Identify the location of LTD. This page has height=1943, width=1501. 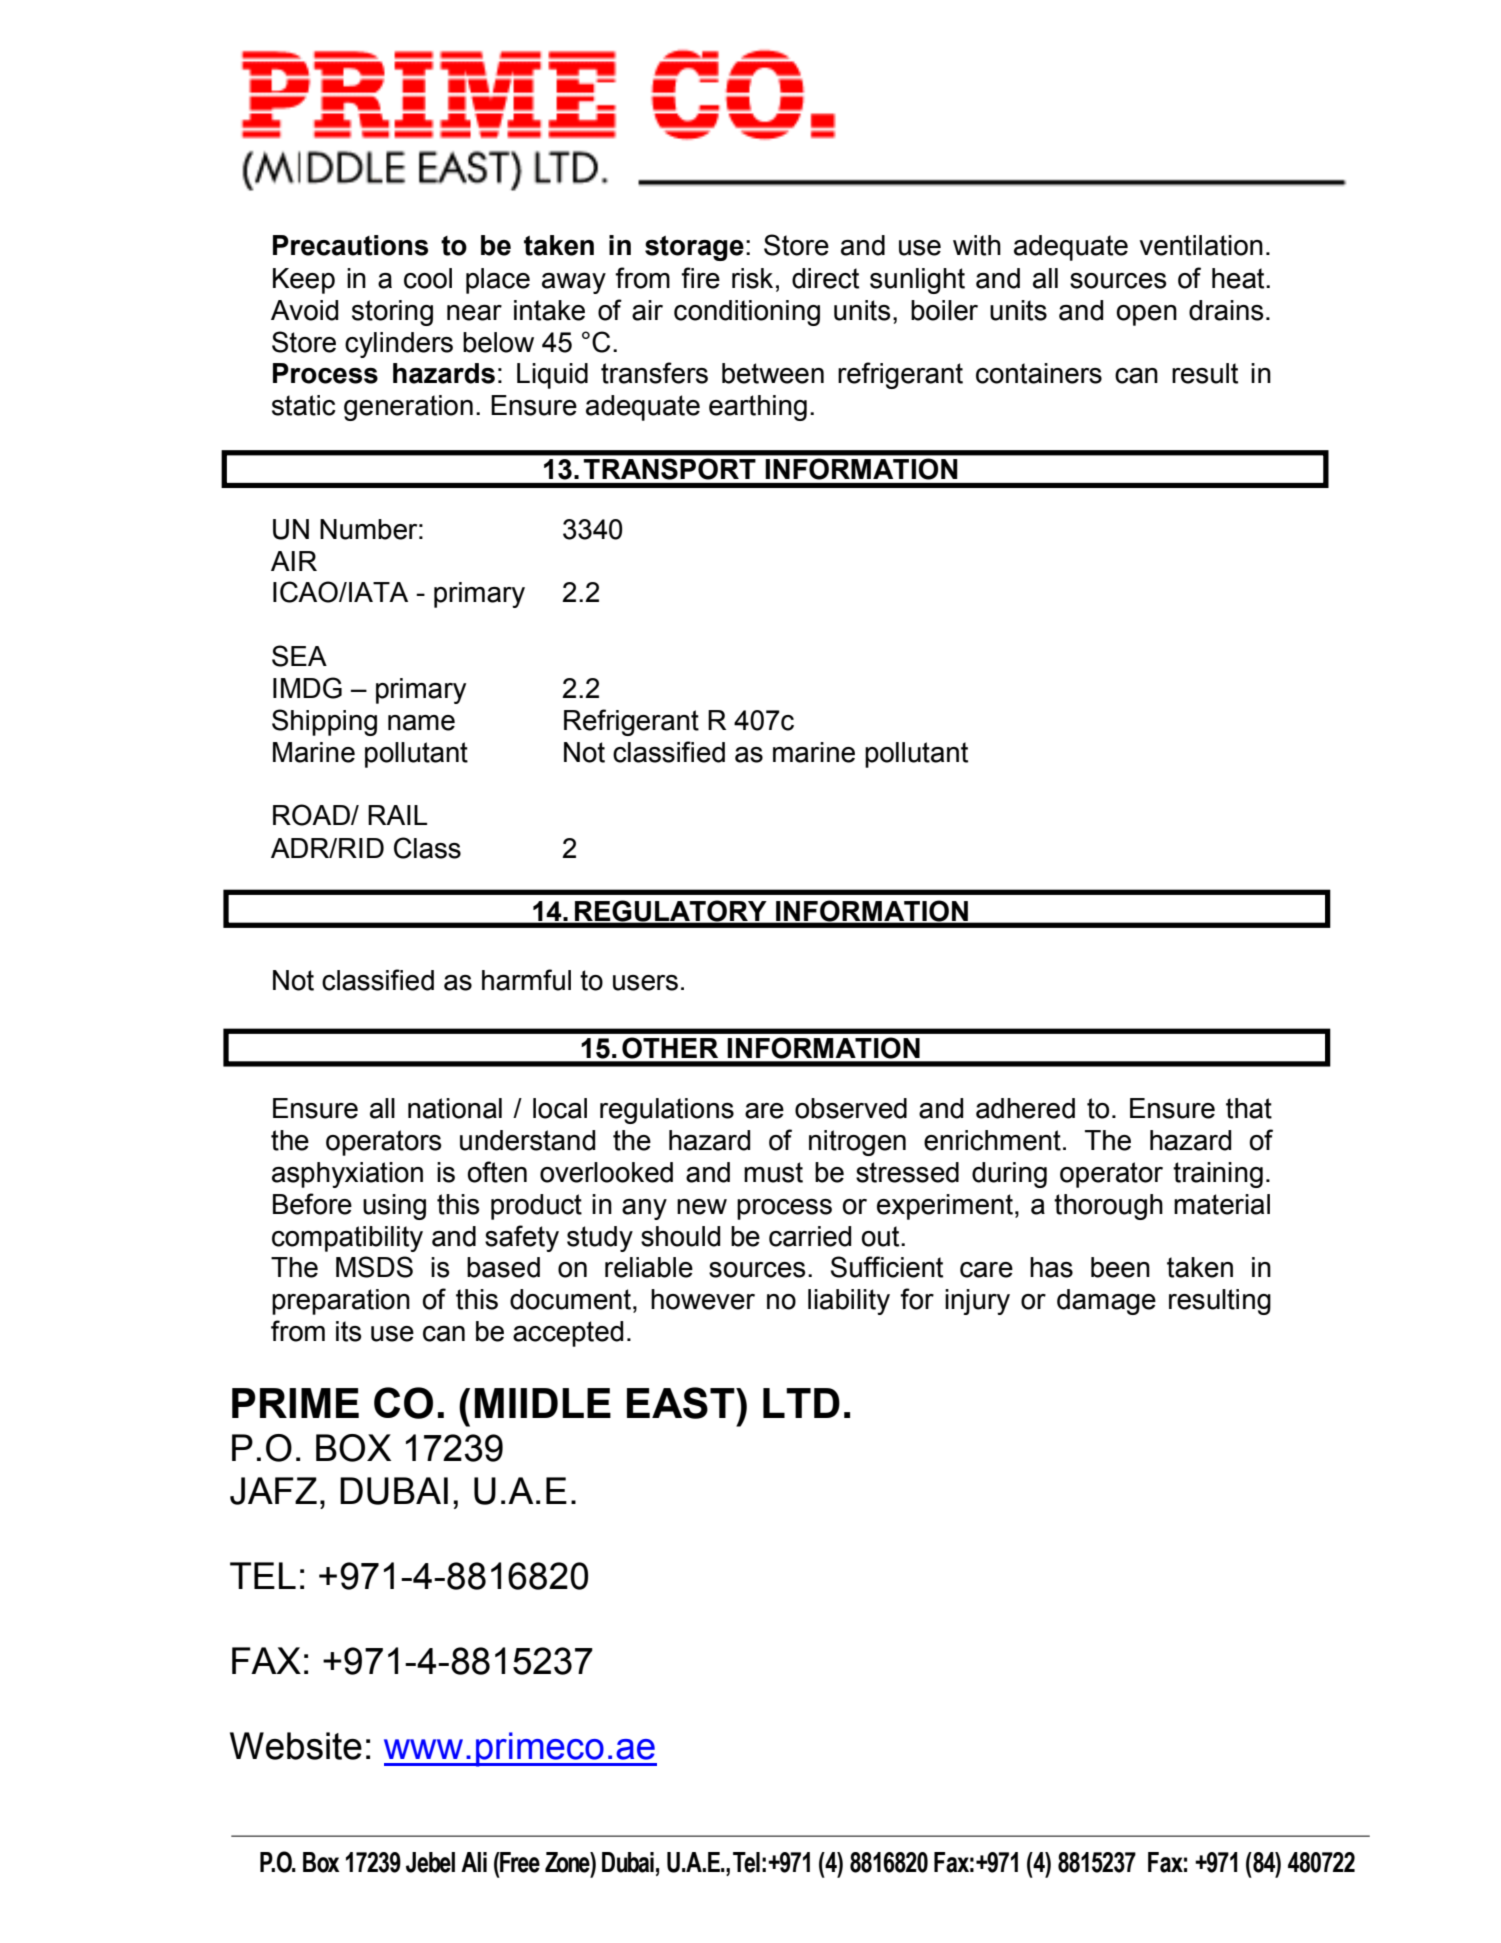
(801, 1403).
